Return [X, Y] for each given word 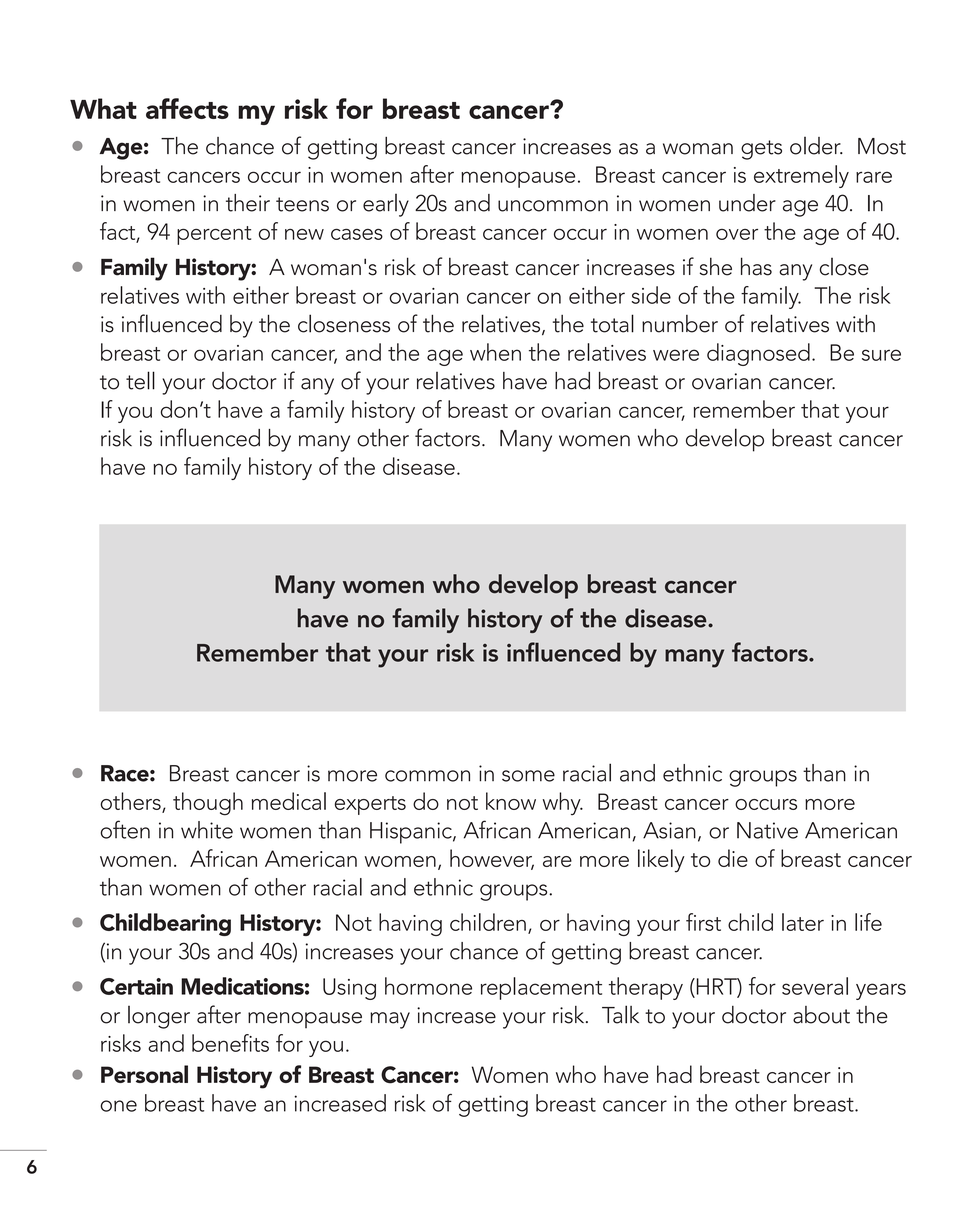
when [495, 352]
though [208, 804]
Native [767, 830]
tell [140, 380]
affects [187, 108]
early [386, 205]
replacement [541, 988]
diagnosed [758, 354]
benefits [230, 1043]
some [528, 776]
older [816, 146]
